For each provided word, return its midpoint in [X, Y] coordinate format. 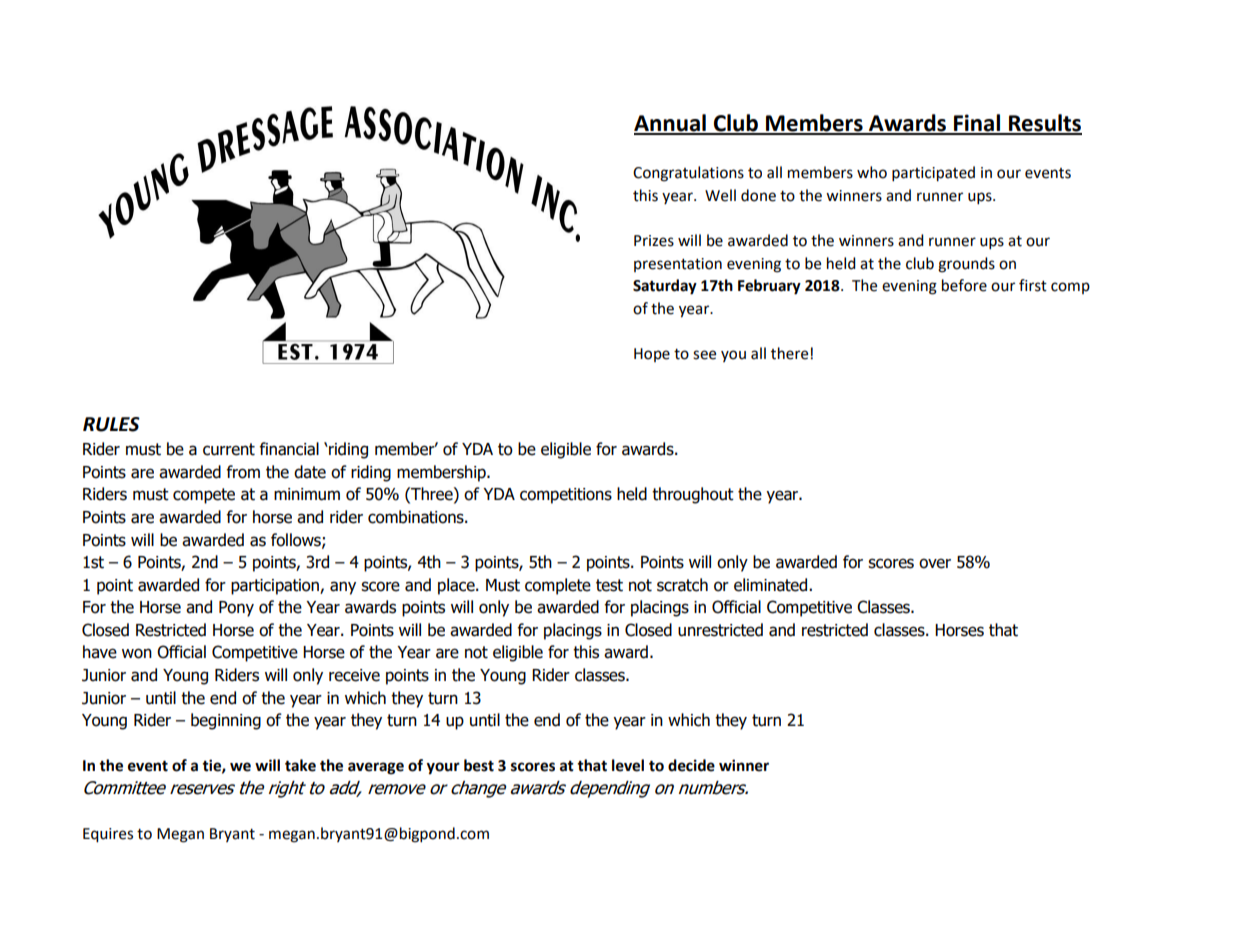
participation [276, 587]
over [935, 563]
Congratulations [688, 174]
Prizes [654, 241]
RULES [111, 424]
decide [691, 765]
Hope [652, 355]
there [789, 353]
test [609, 585]
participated [933, 174]
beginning [226, 721]
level [628, 765]
